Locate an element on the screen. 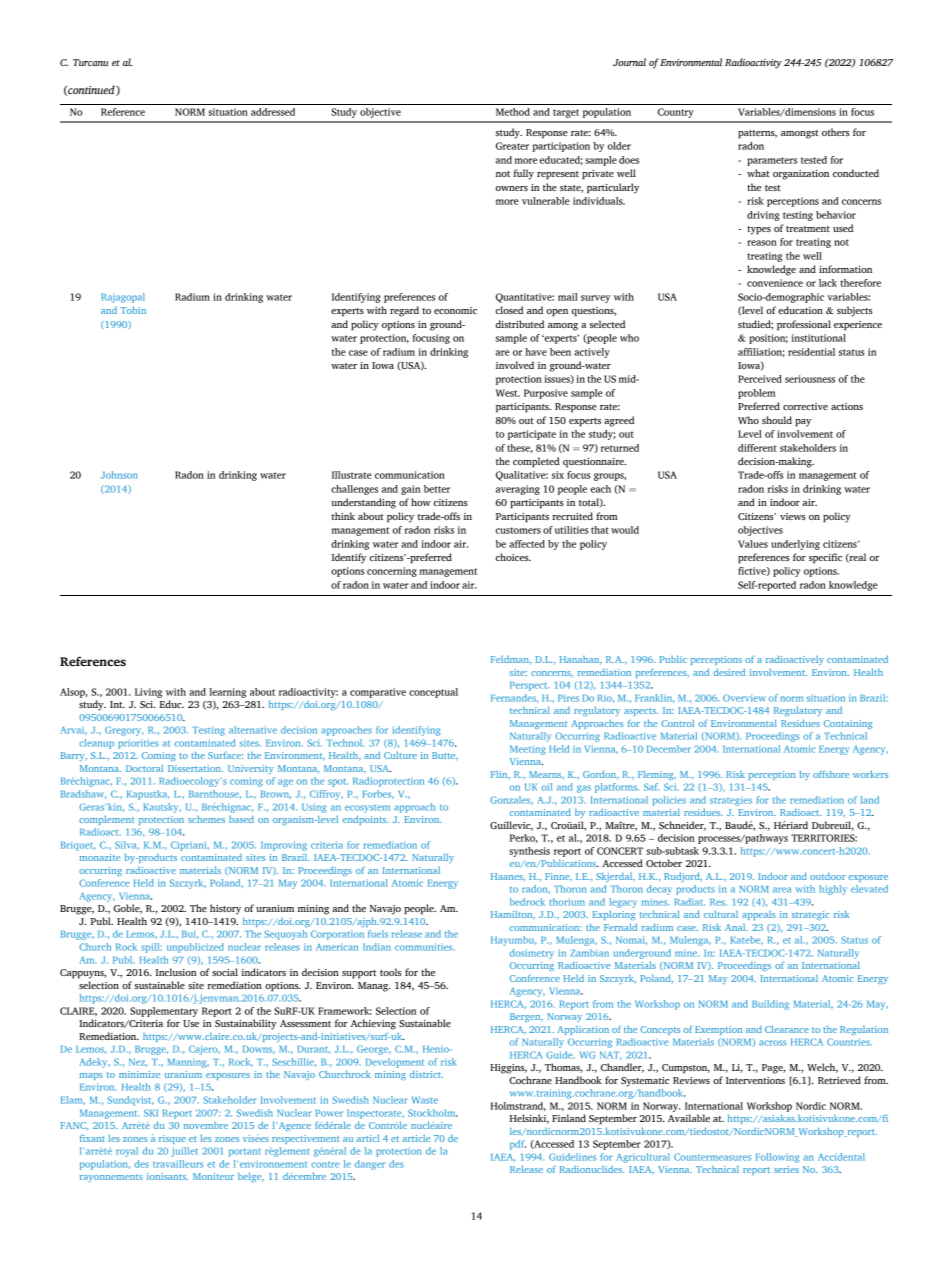 This screenshot has width=952, height=1270. oil is located at coordinates (547, 787).
